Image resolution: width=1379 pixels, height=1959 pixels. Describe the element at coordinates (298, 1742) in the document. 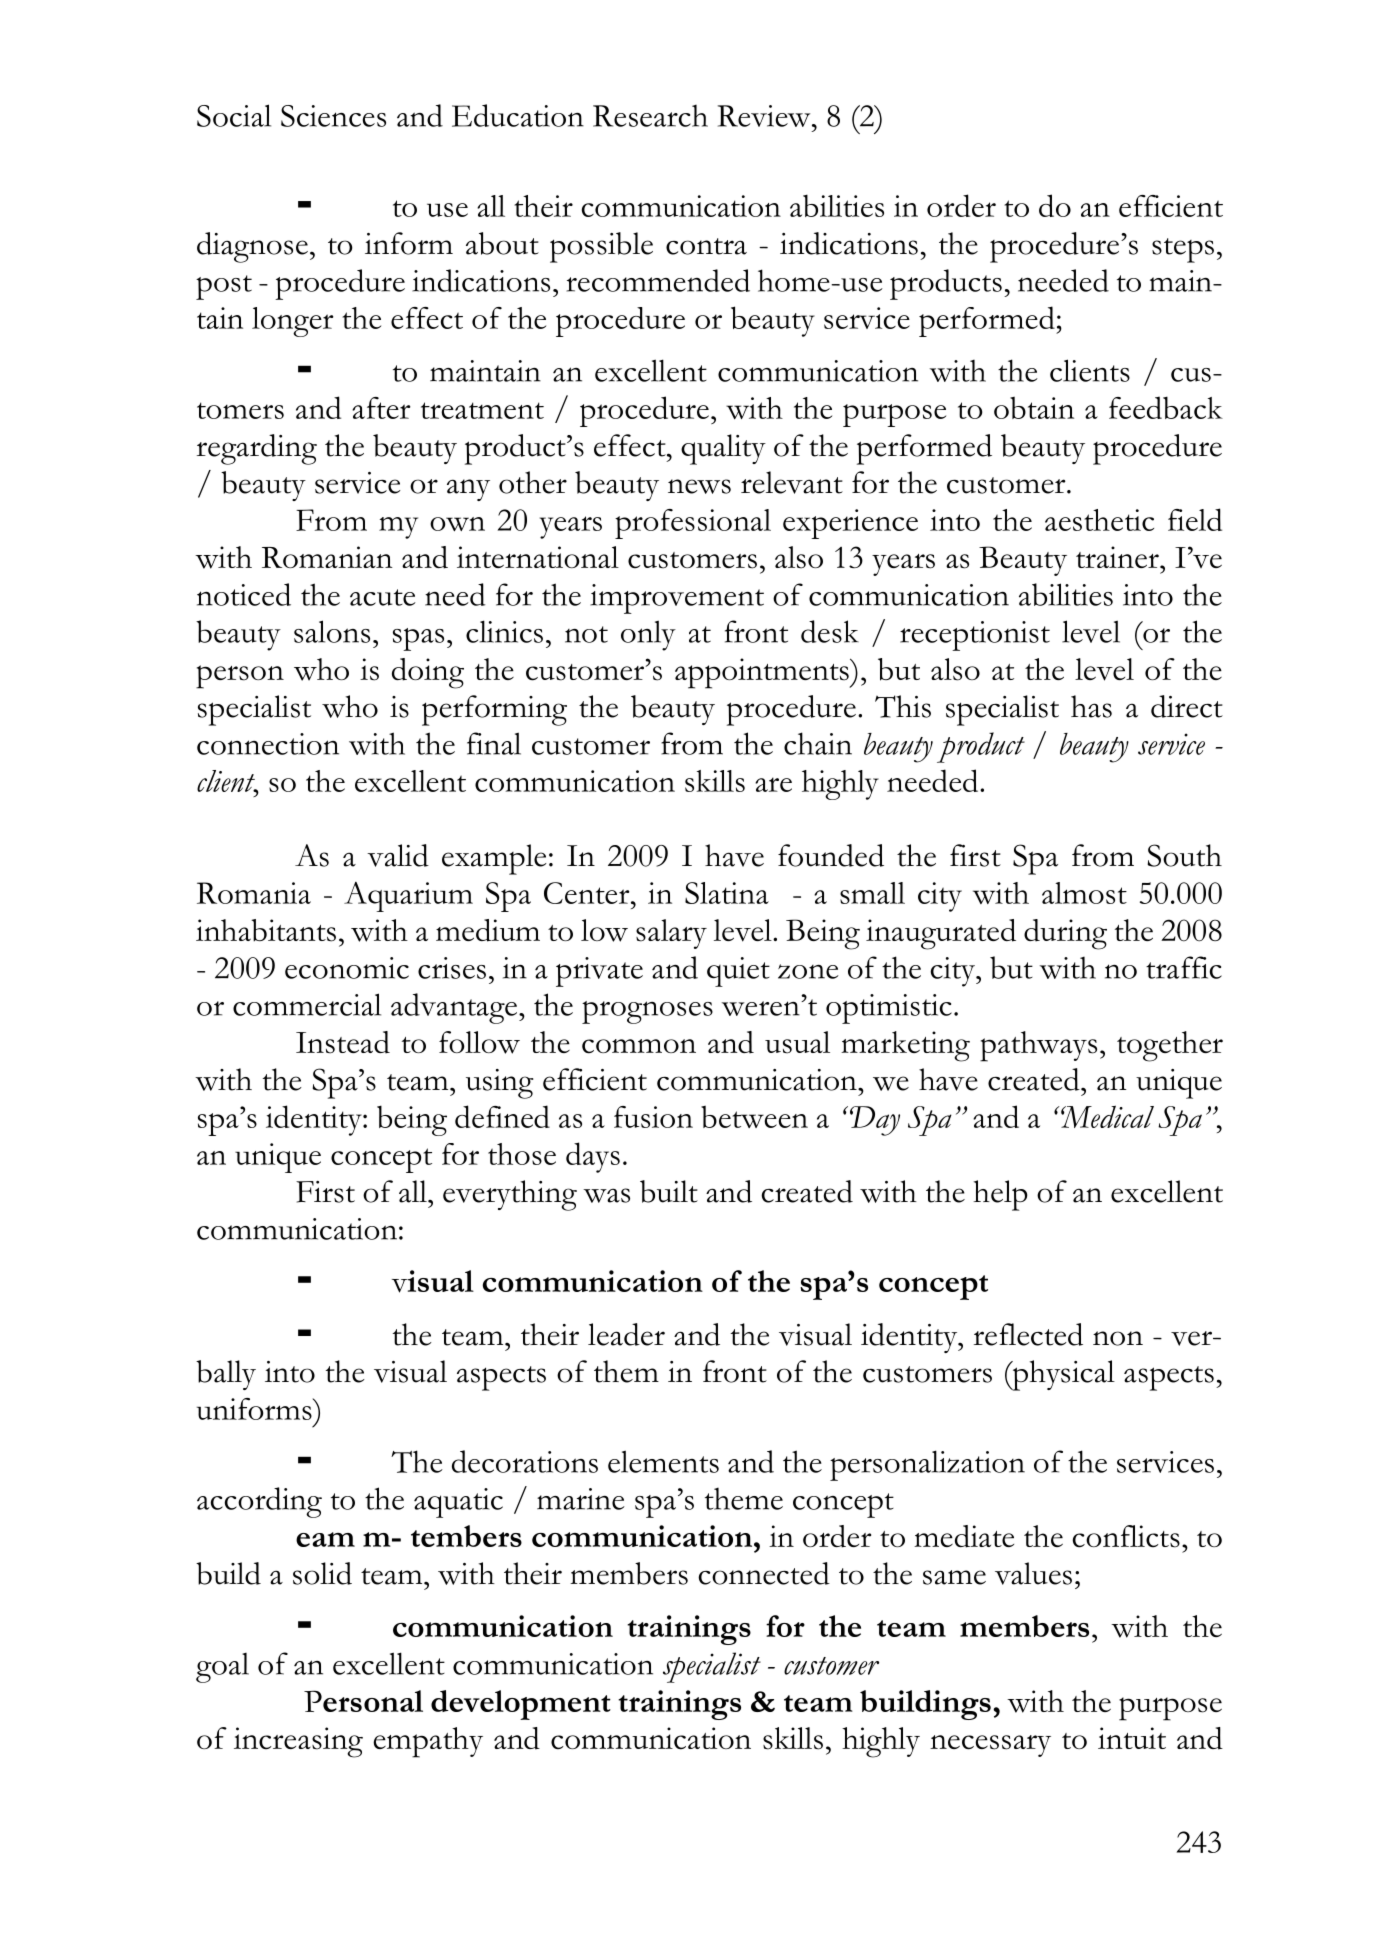

I see `increasing` at that location.
